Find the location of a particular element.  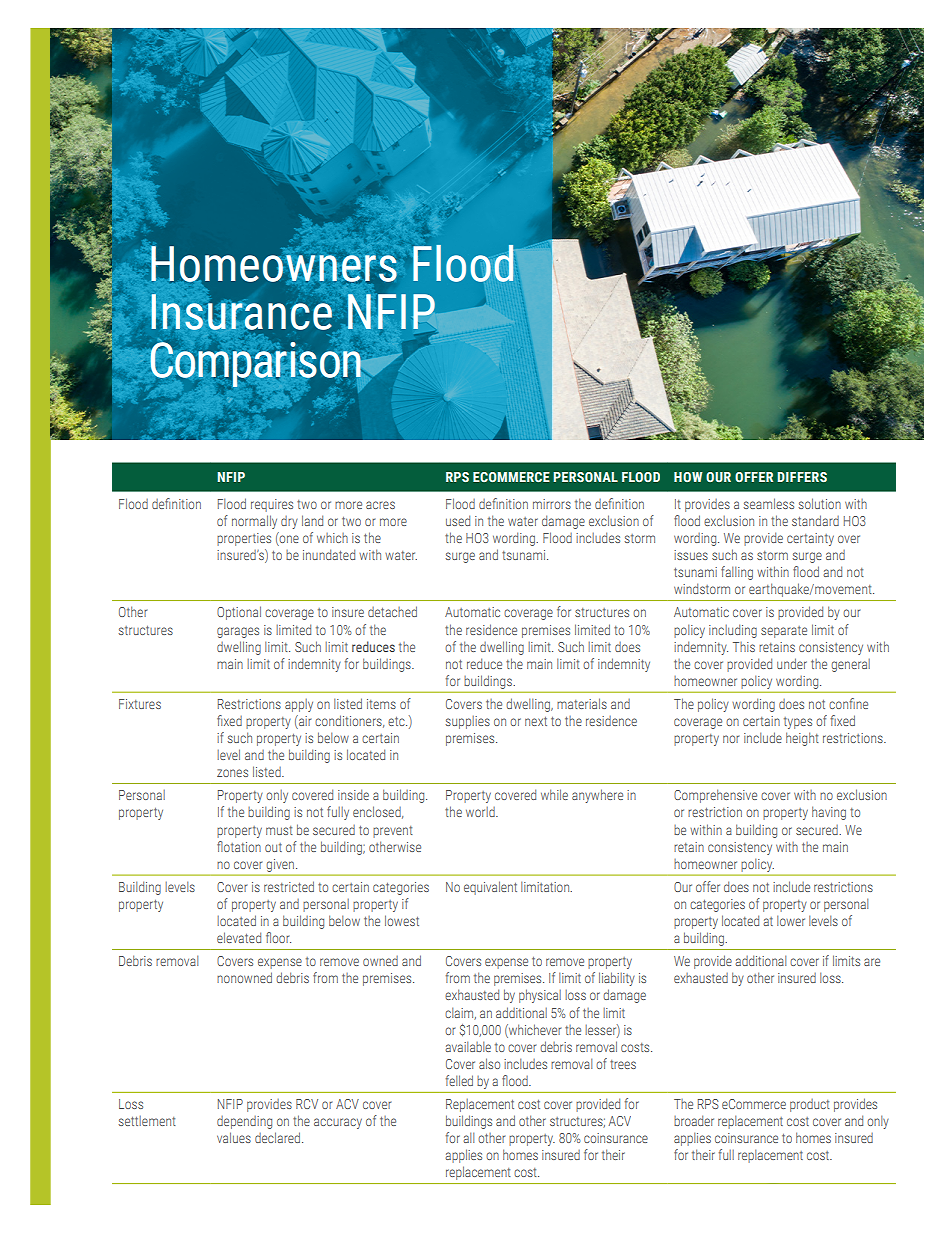

falling is located at coordinates (737, 573).
